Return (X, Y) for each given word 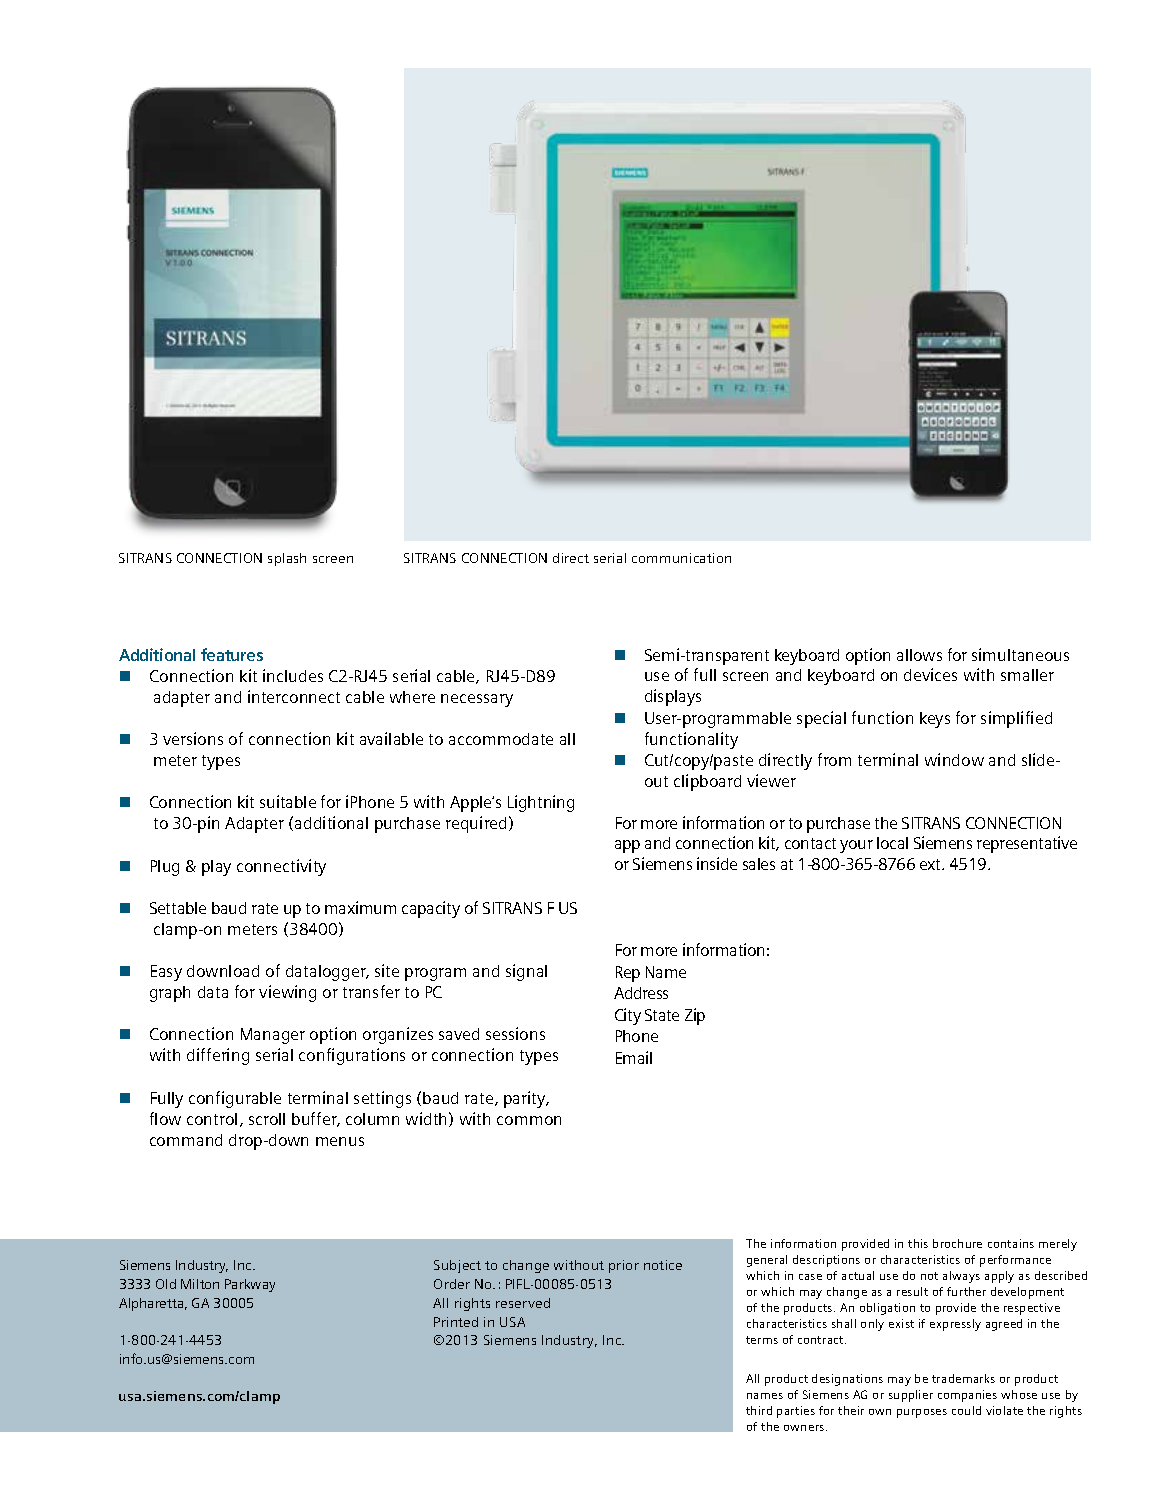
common (529, 1120)
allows (919, 655)
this (918, 1243)
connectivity (281, 867)
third (759, 1410)
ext (932, 864)
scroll (267, 1119)
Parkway (250, 1285)
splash (287, 559)
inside (717, 863)
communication (681, 558)
